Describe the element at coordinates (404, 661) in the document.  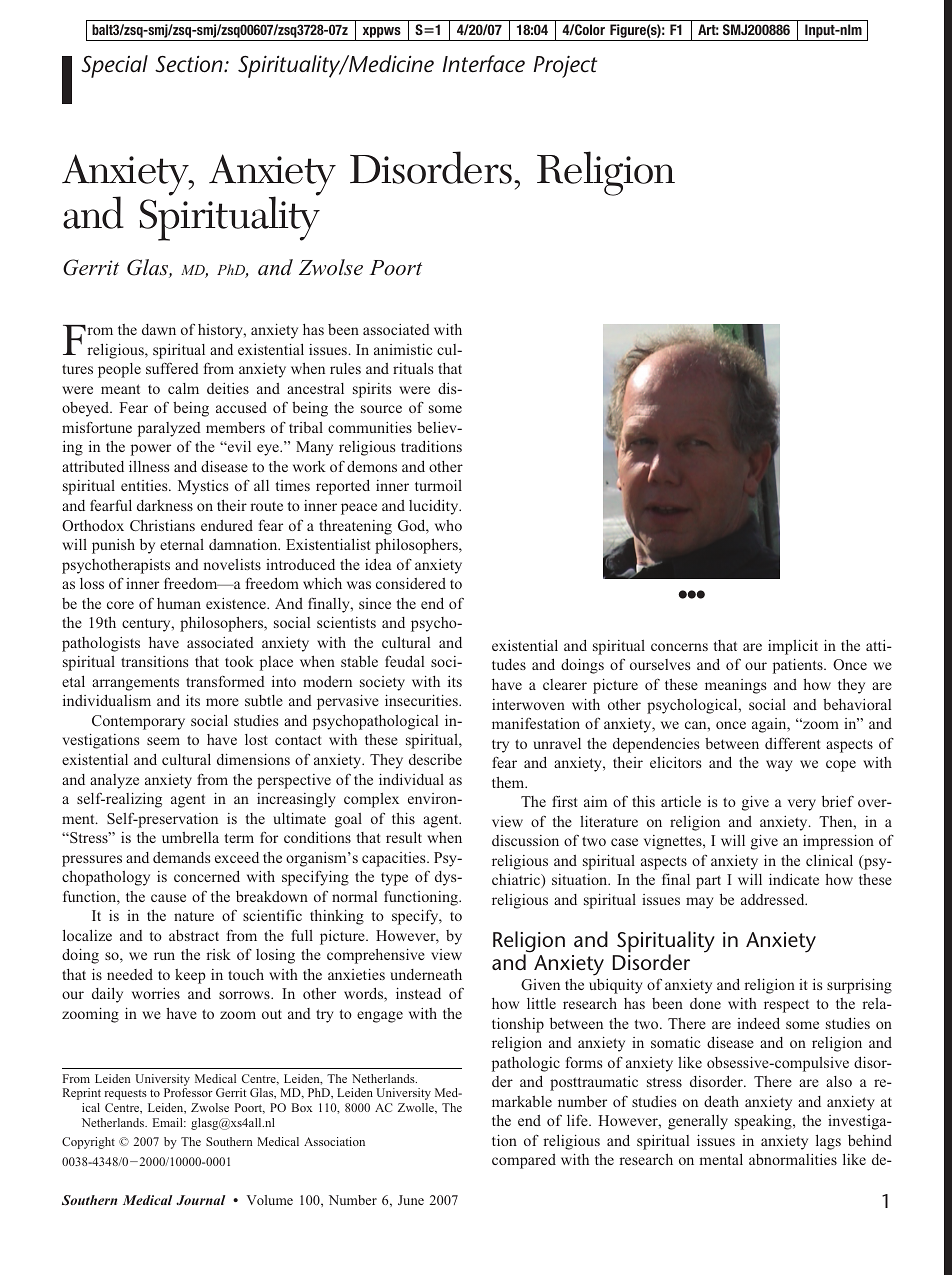
I see `feudal` at that location.
